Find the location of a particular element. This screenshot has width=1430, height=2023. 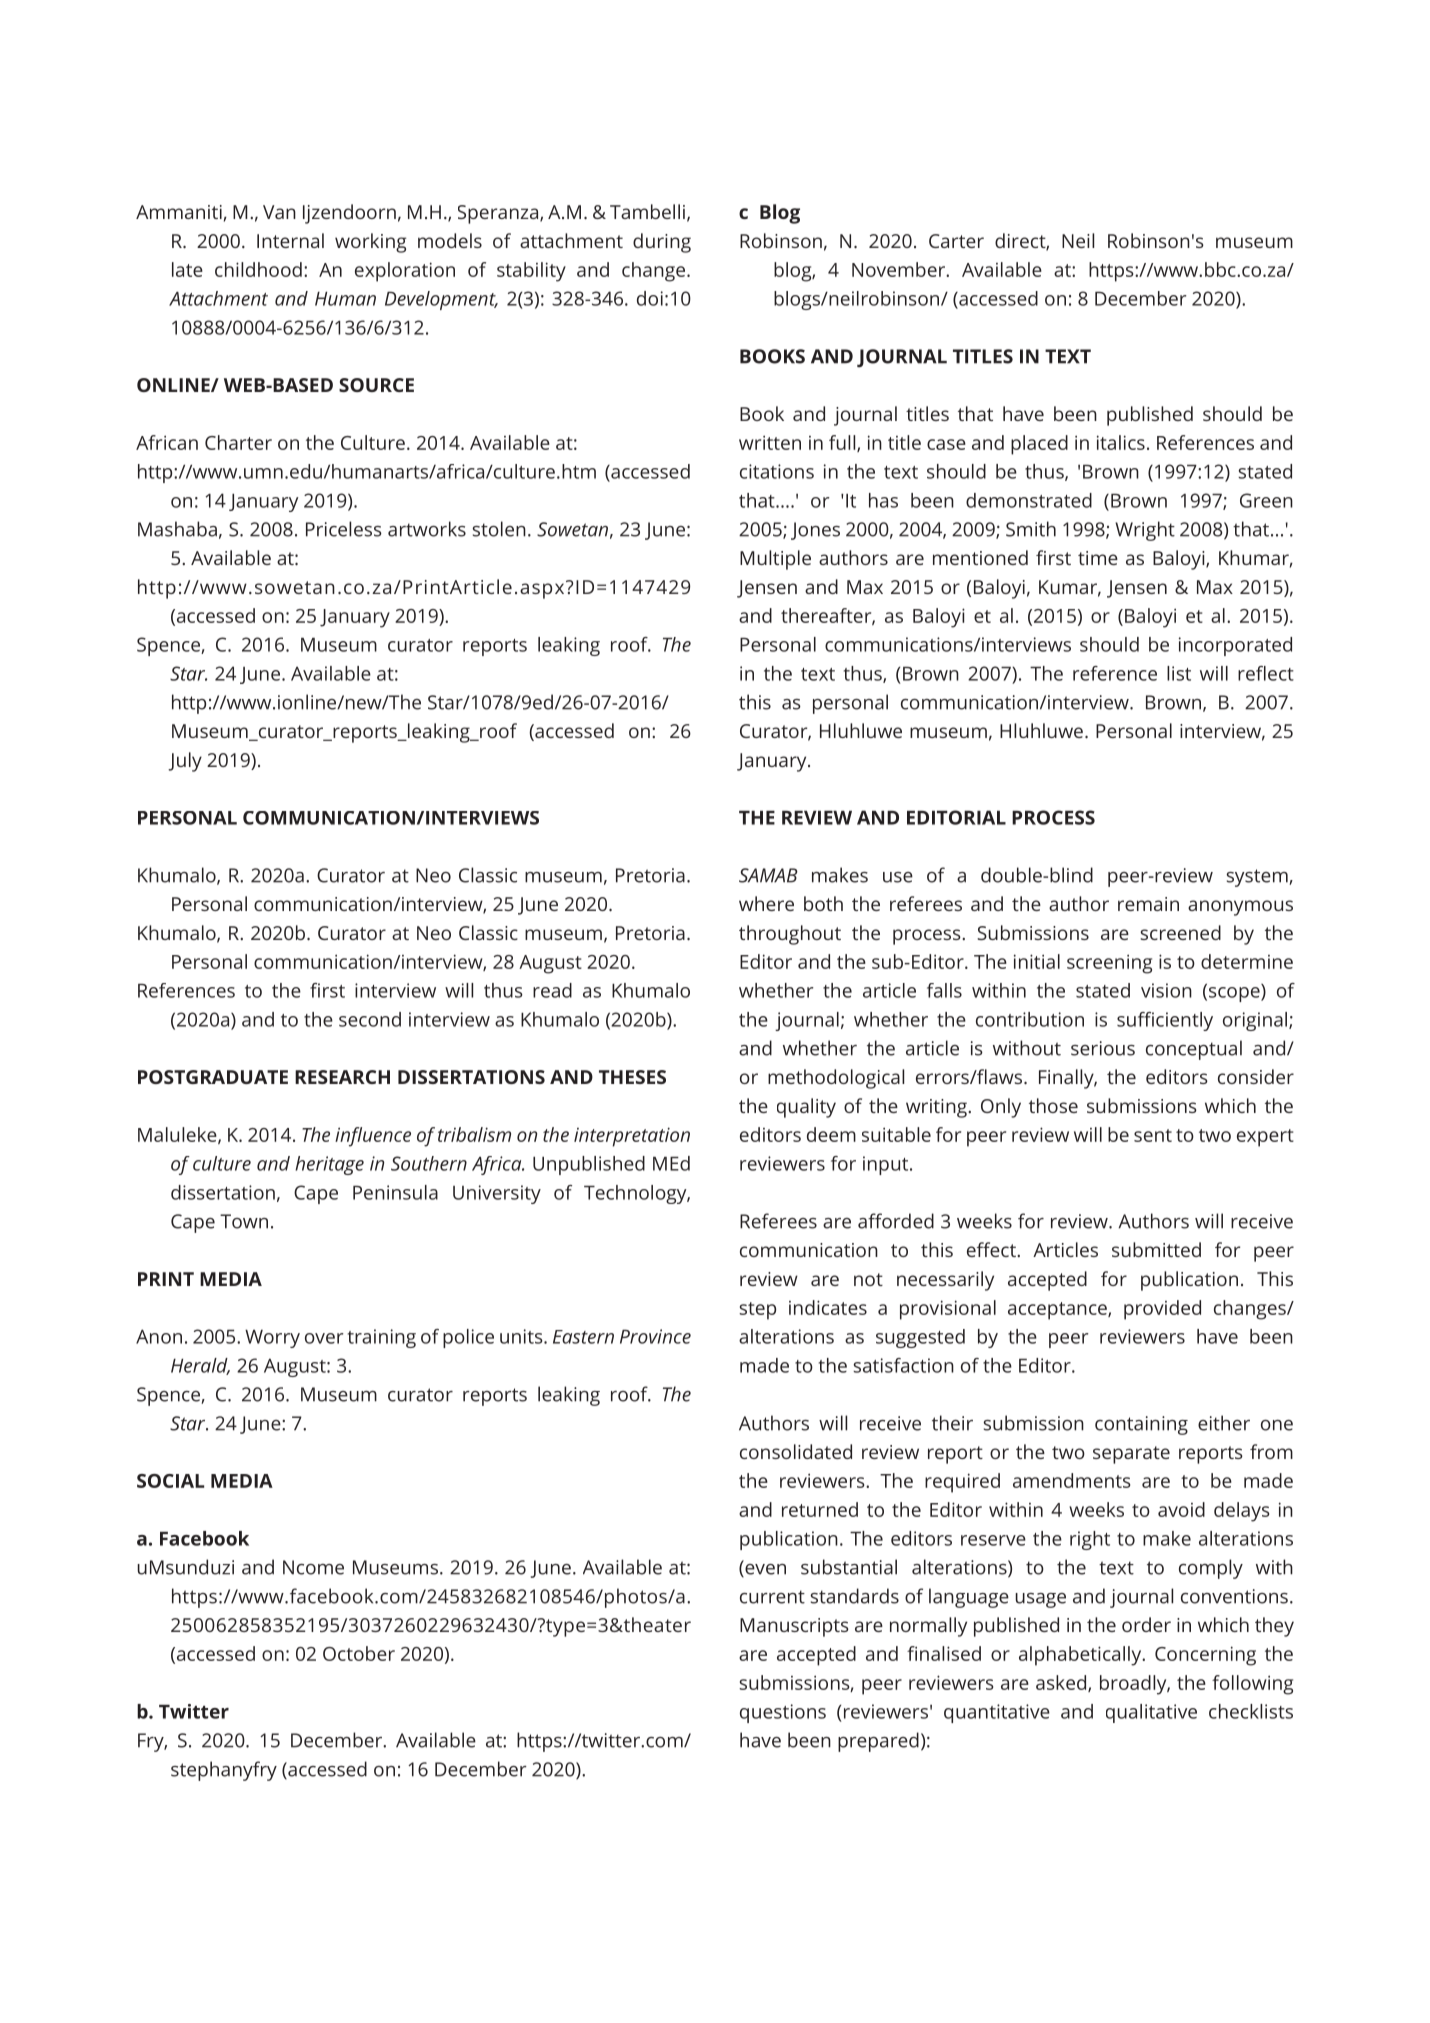

during is located at coordinates (662, 243).
